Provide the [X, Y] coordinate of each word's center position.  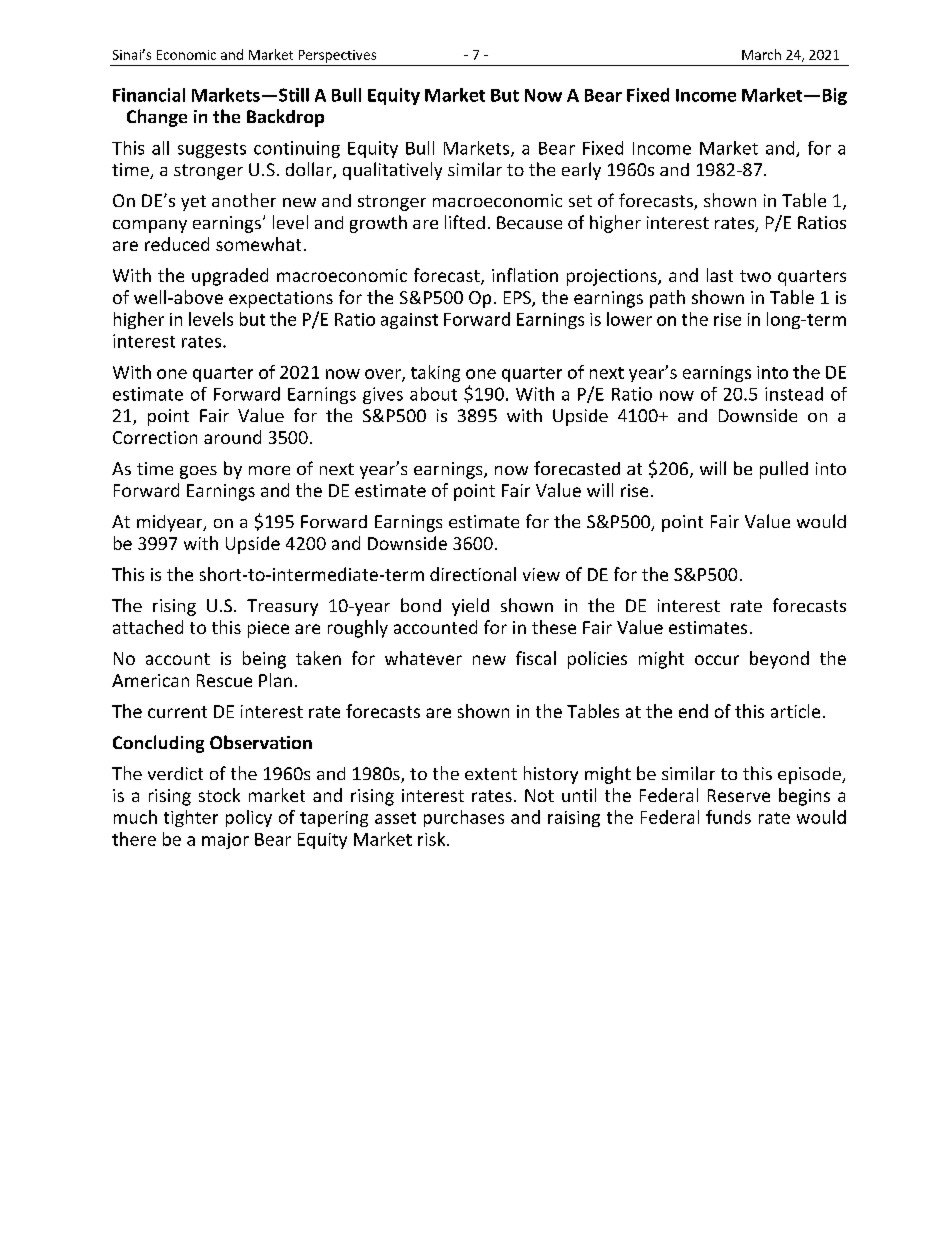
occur [717, 660]
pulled [784, 470]
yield [470, 607]
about [433, 394]
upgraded [230, 277]
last [720, 275]
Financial [149, 95]
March [761, 54]
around [232, 437]
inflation [525, 275]
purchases [464, 818]
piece [268, 629]
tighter [191, 818]
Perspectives [337, 56]
